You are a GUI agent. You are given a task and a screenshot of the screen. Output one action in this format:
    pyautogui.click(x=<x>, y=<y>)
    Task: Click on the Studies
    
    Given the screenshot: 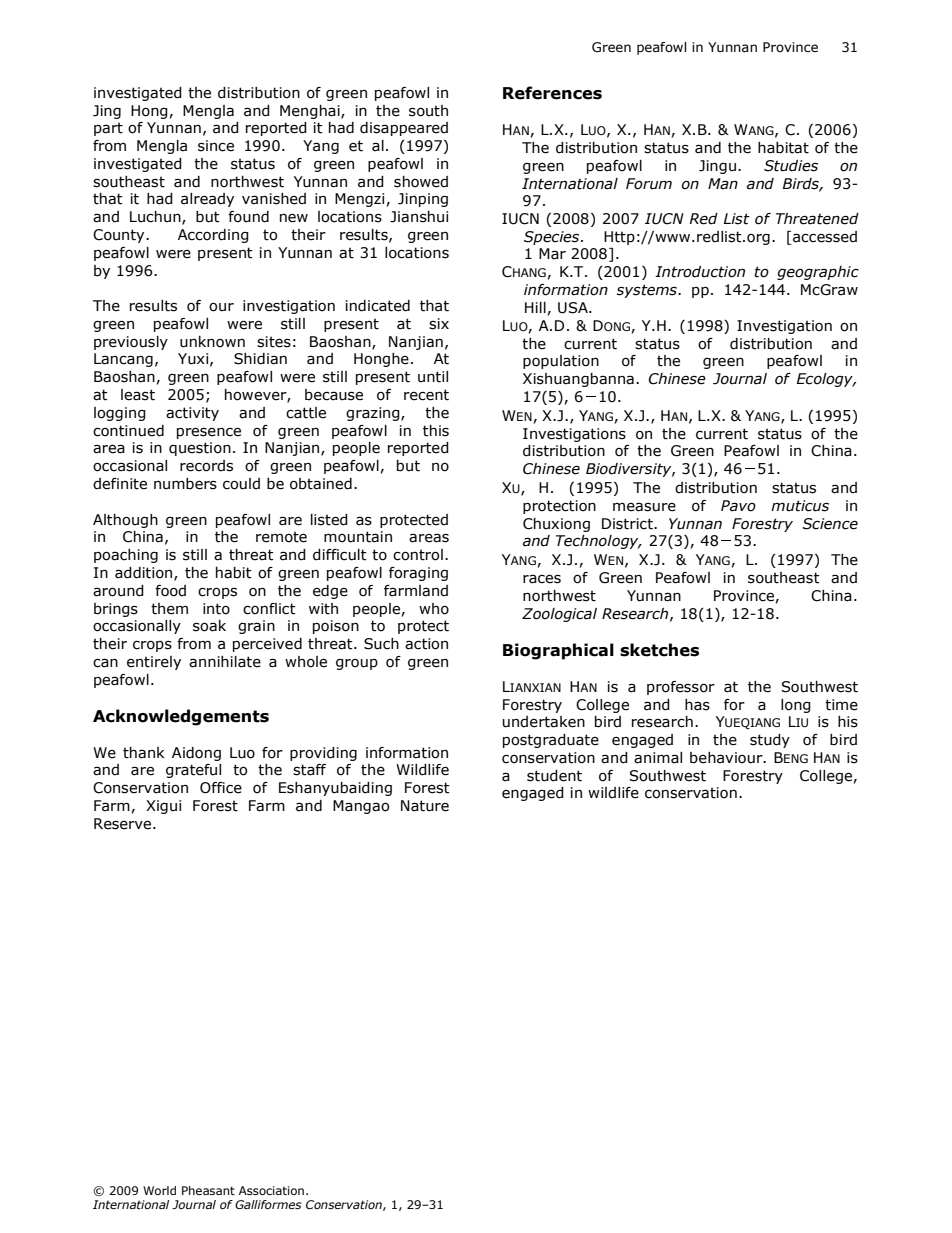 What is the action you would take?
    pyautogui.click(x=791, y=166)
